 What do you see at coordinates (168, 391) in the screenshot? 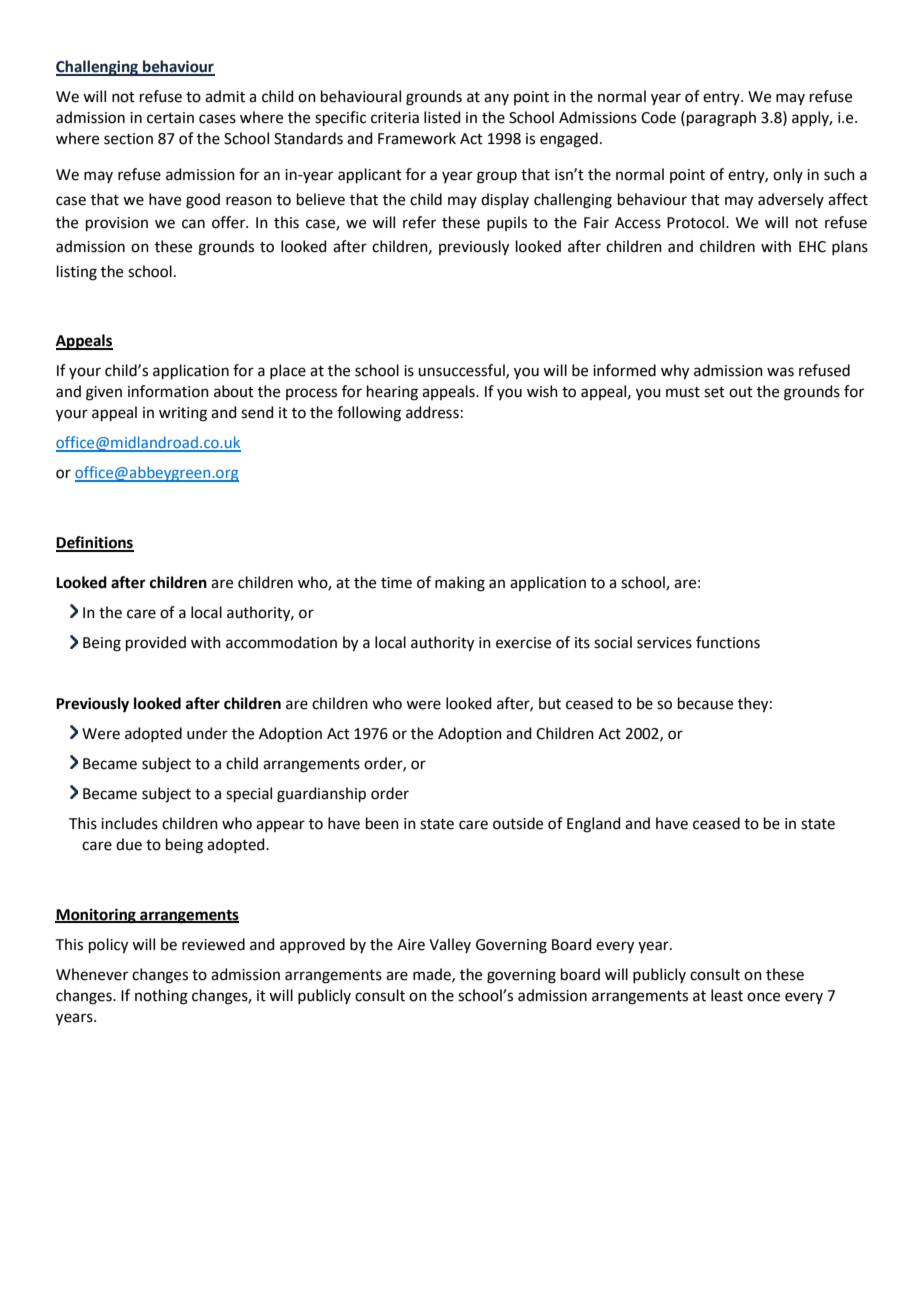
I see `information` at bounding box center [168, 391].
